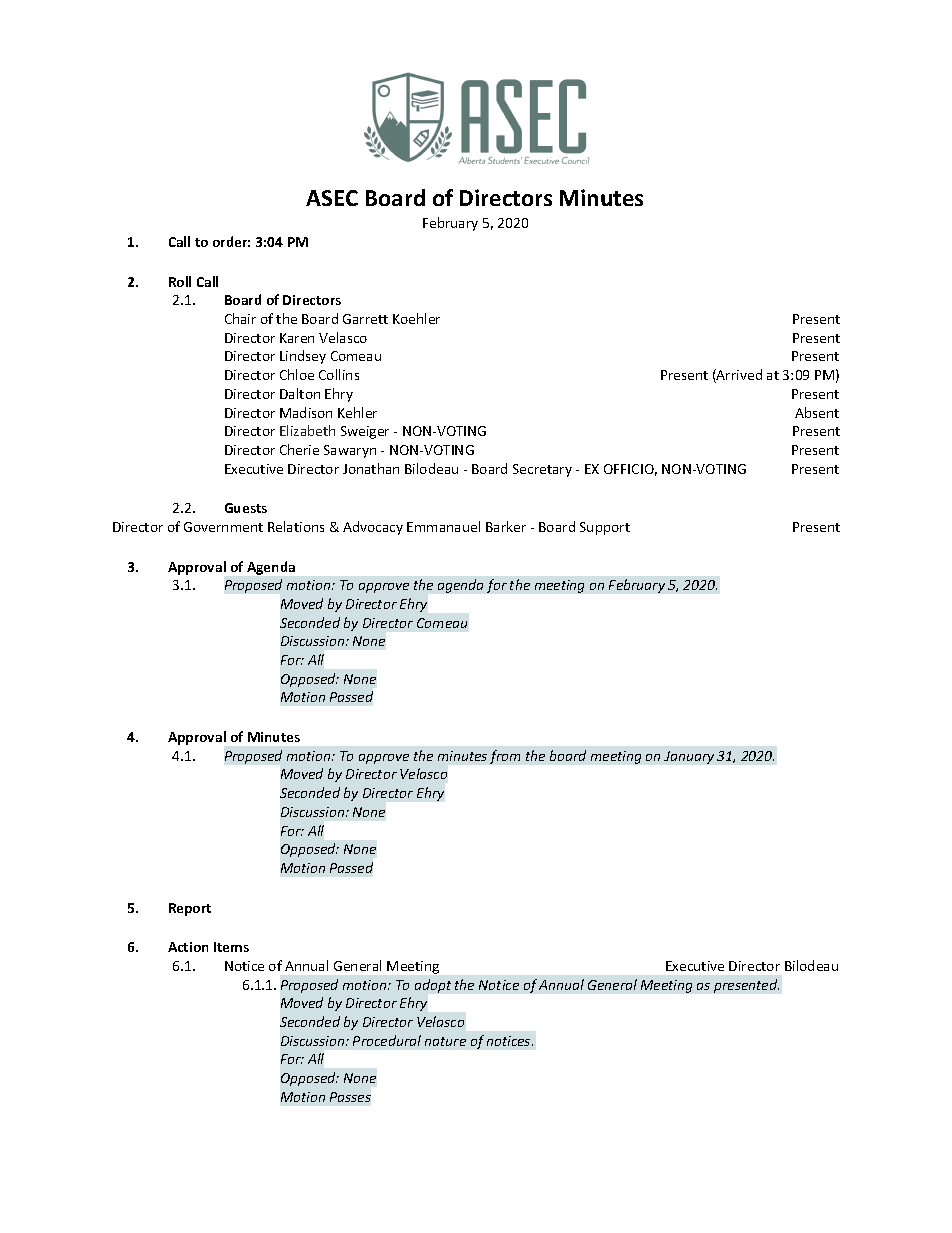 The width and height of the screenshot is (952, 1233). I want to click on January, so click(689, 757).
